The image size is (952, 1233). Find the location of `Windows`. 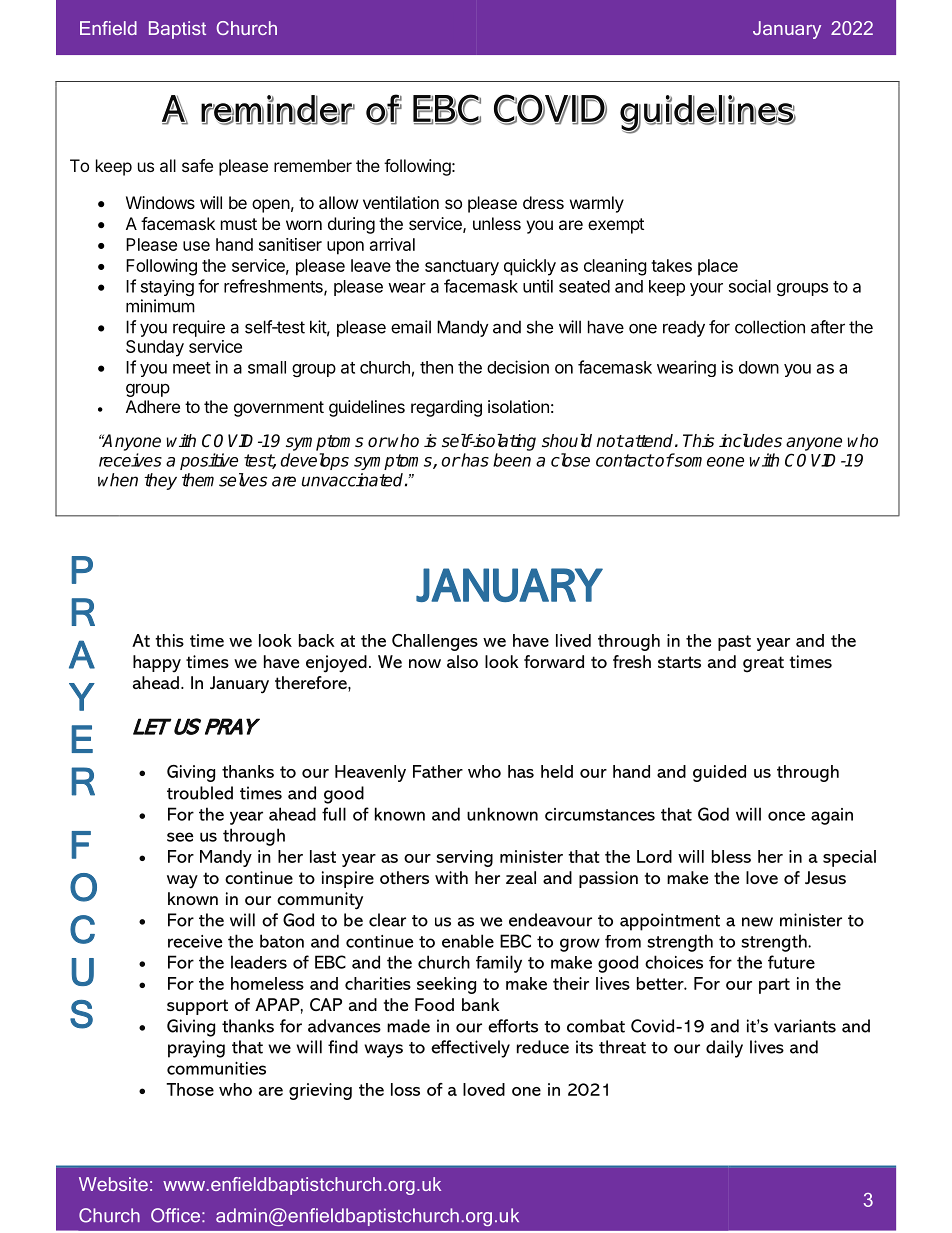

Windows is located at coordinates (160, 202).
